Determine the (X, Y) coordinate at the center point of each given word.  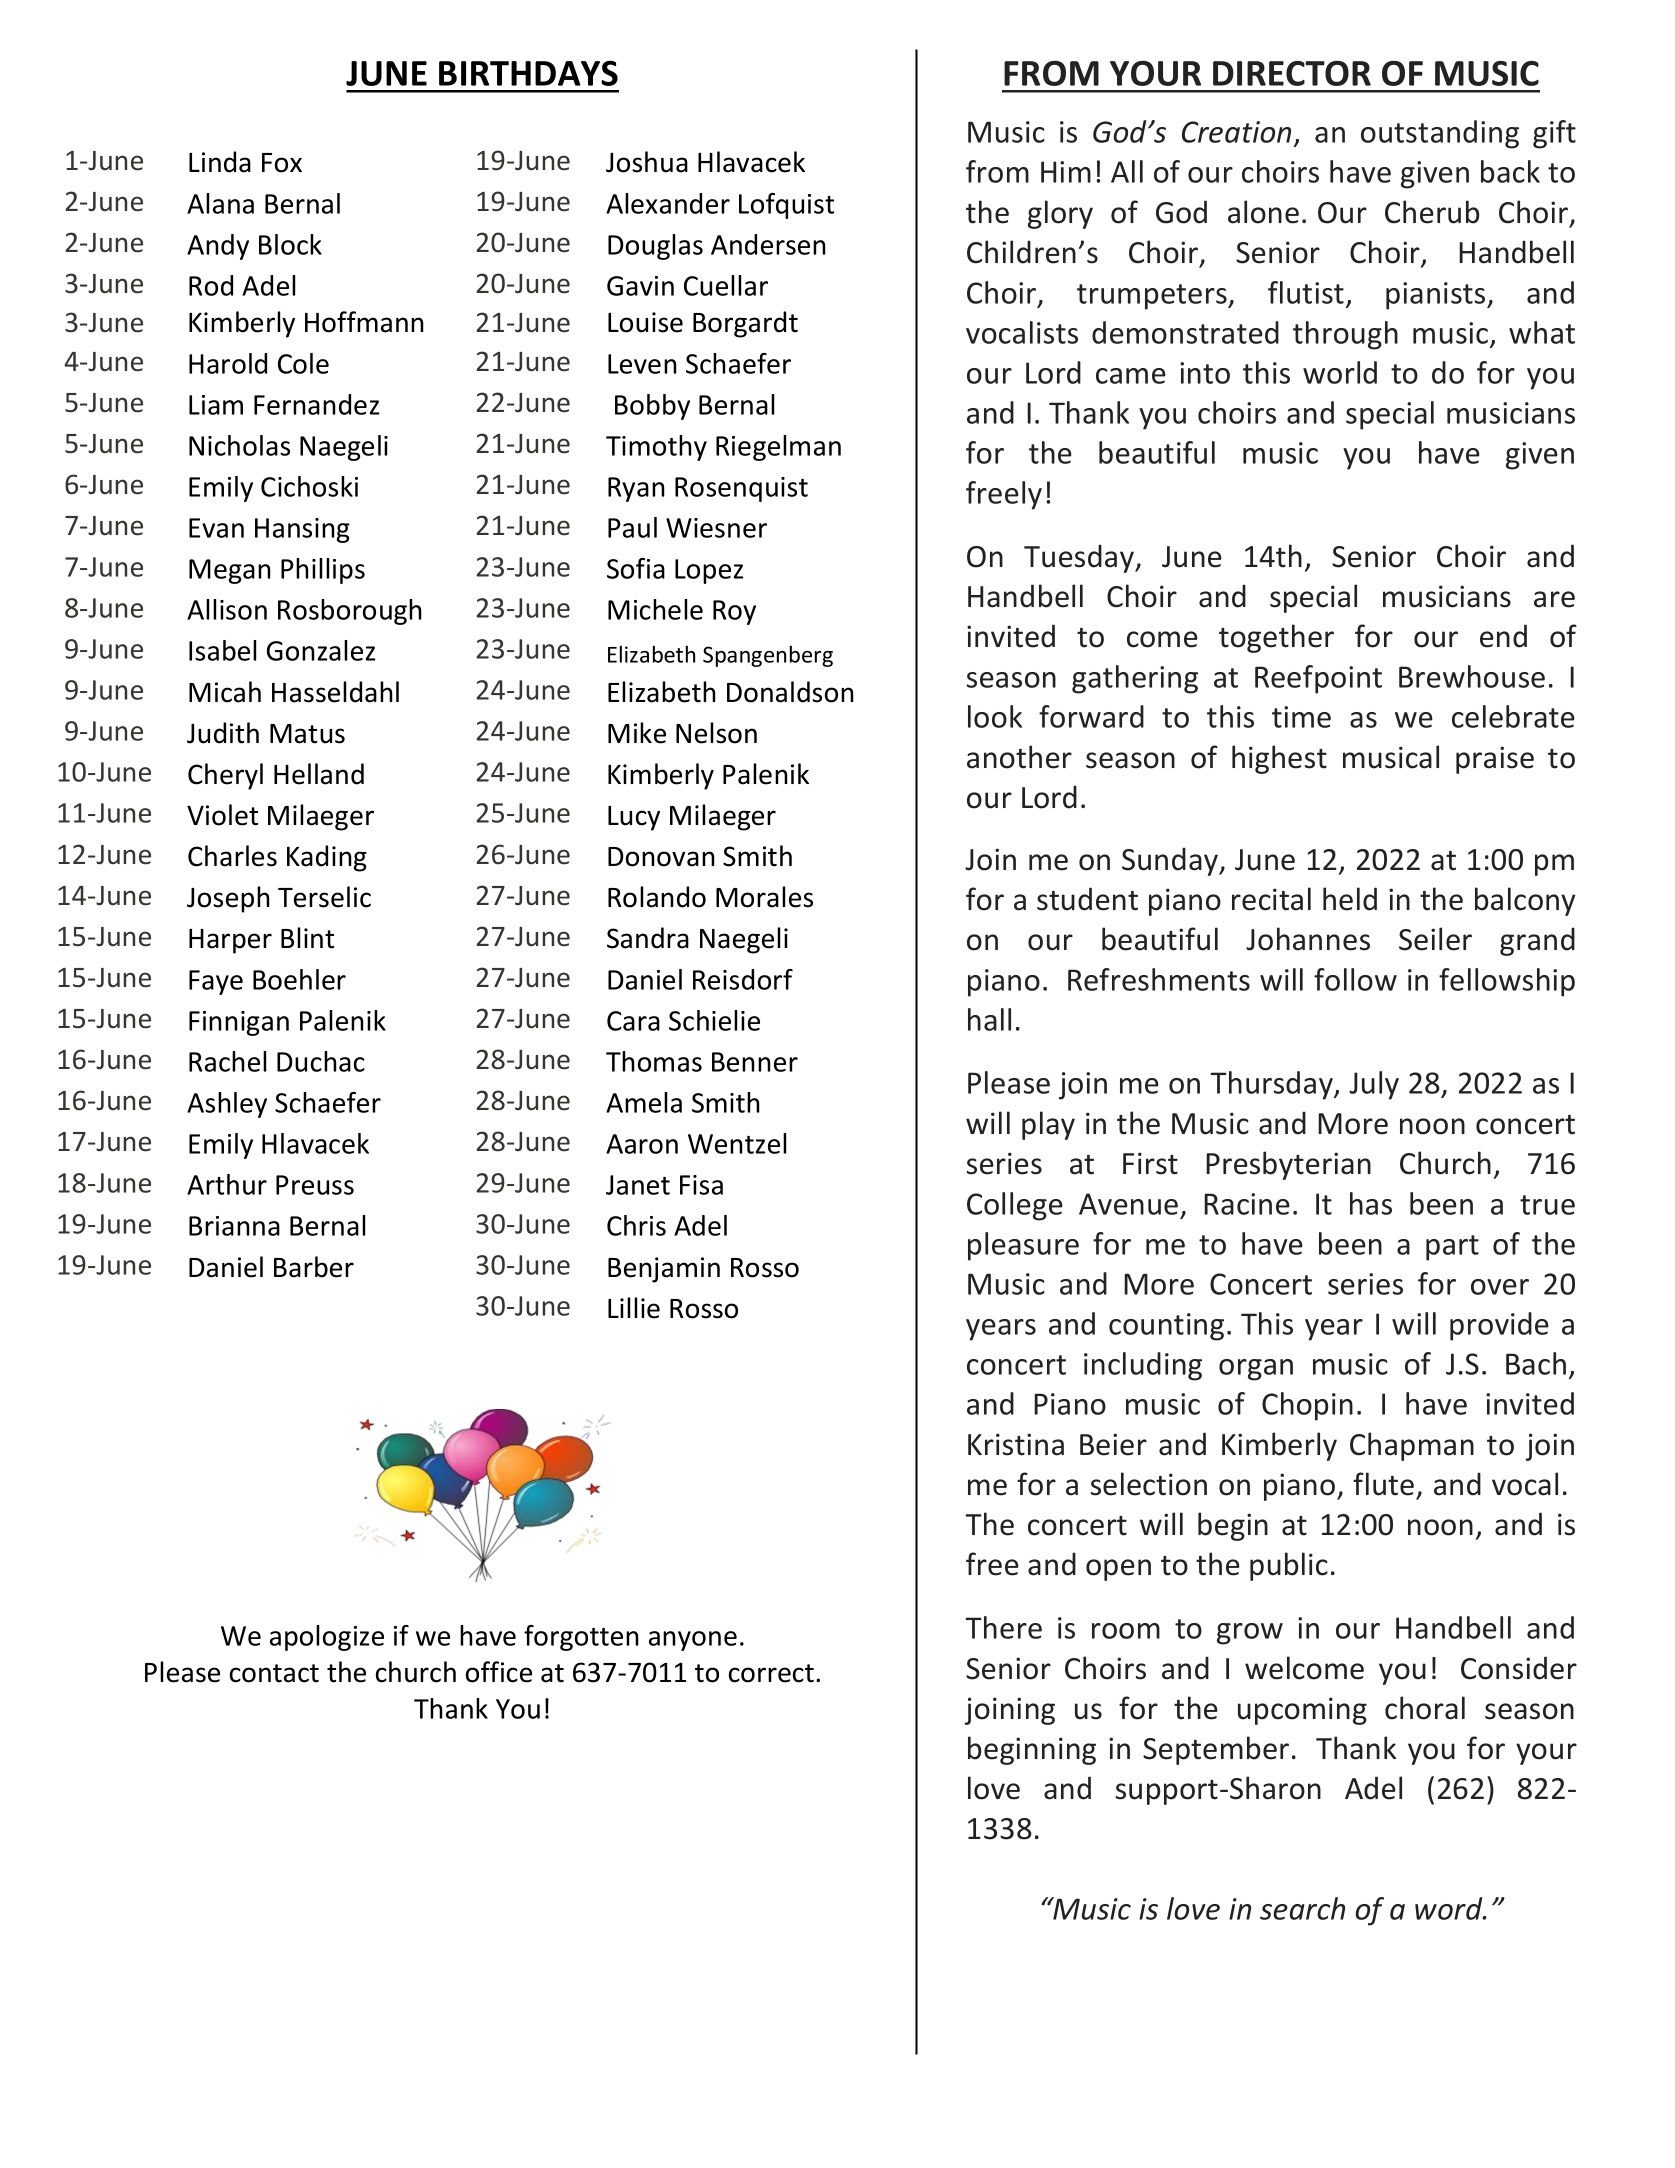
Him (1066, 172)
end (1503, 636)
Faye (216, 982)
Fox (282, 163)
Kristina (1016, 1444)
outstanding (1440, 134)
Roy (734, 612)
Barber (314, 1267)
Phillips (323, 571)
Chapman (1412, 1446)
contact (274, 1673)
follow (1355, 979)
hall (989, 1019)
